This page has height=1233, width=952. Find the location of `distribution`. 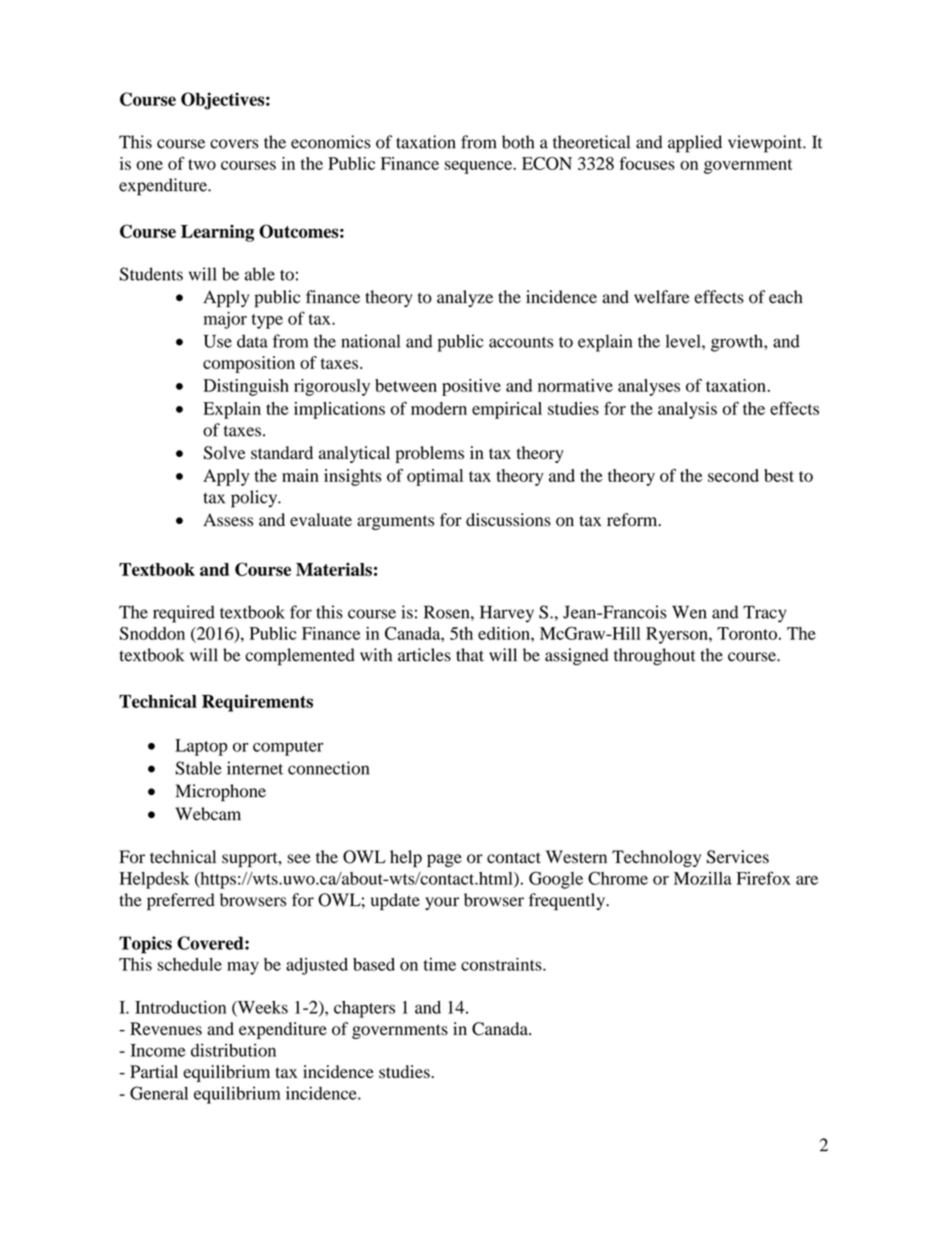

distribution is located at coordinates (233, 1050).
